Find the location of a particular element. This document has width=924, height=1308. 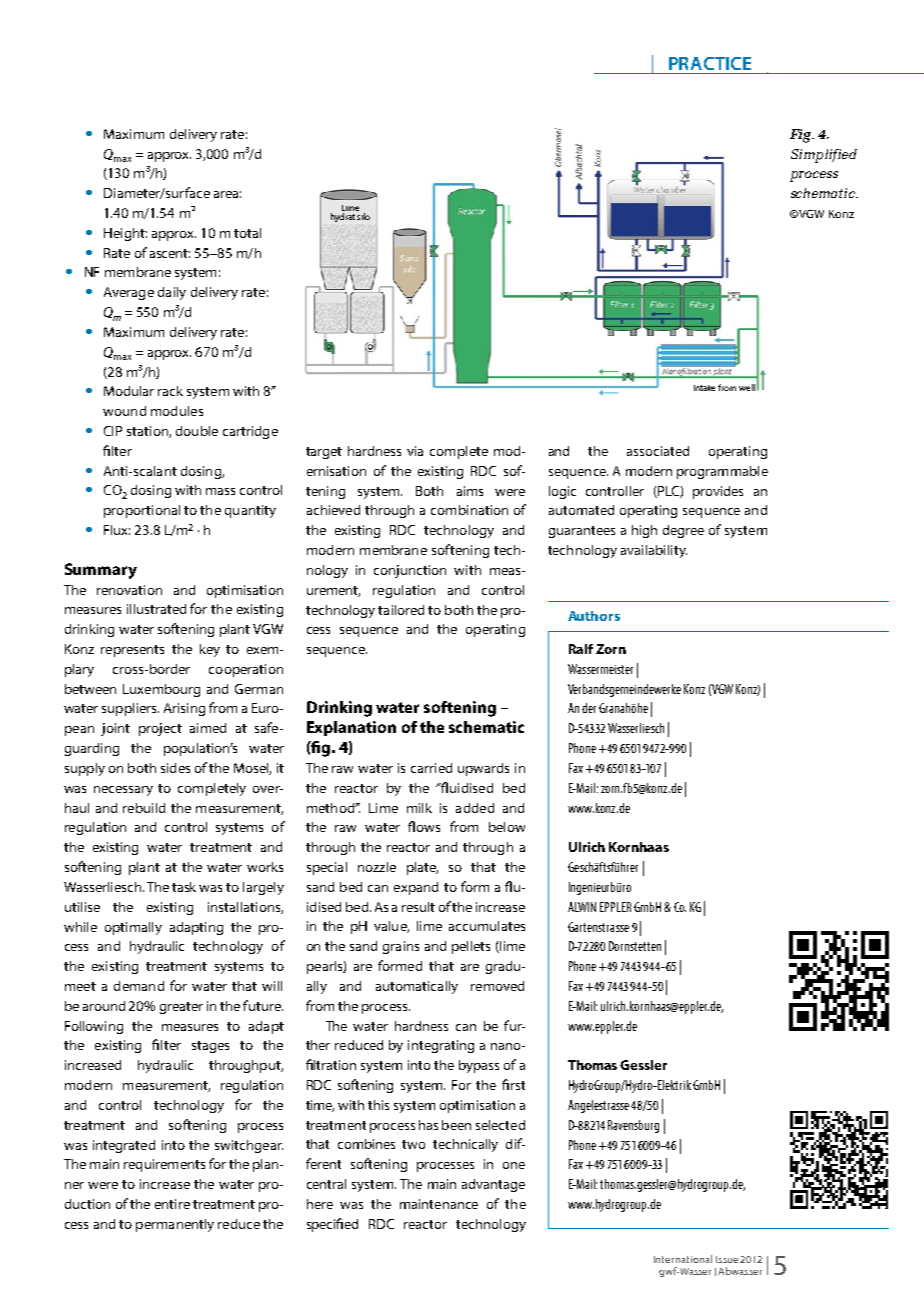

daily is located at coordinates (172, 293).
